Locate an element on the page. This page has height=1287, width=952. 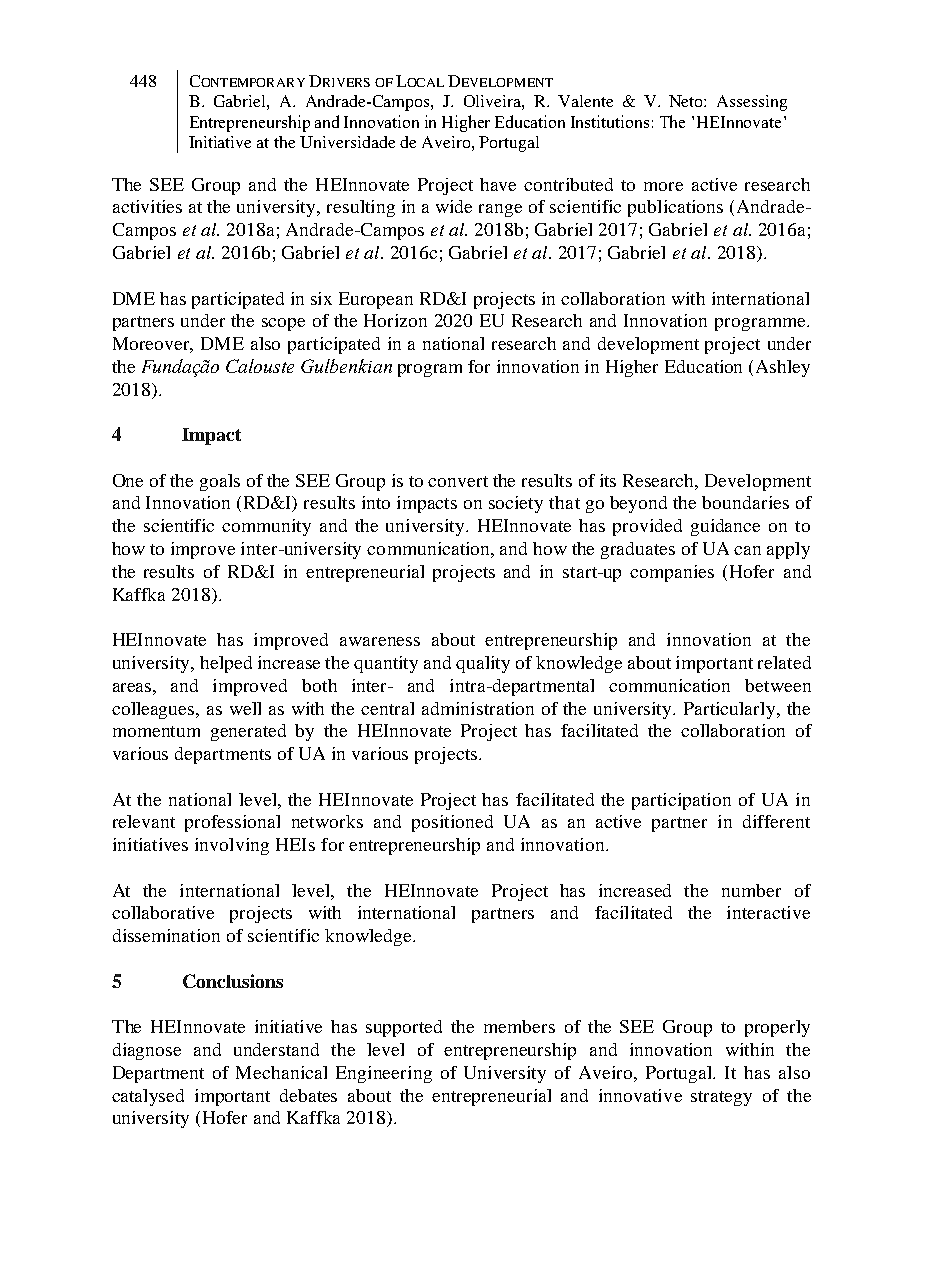
have is located at coordinates (498, 184).
